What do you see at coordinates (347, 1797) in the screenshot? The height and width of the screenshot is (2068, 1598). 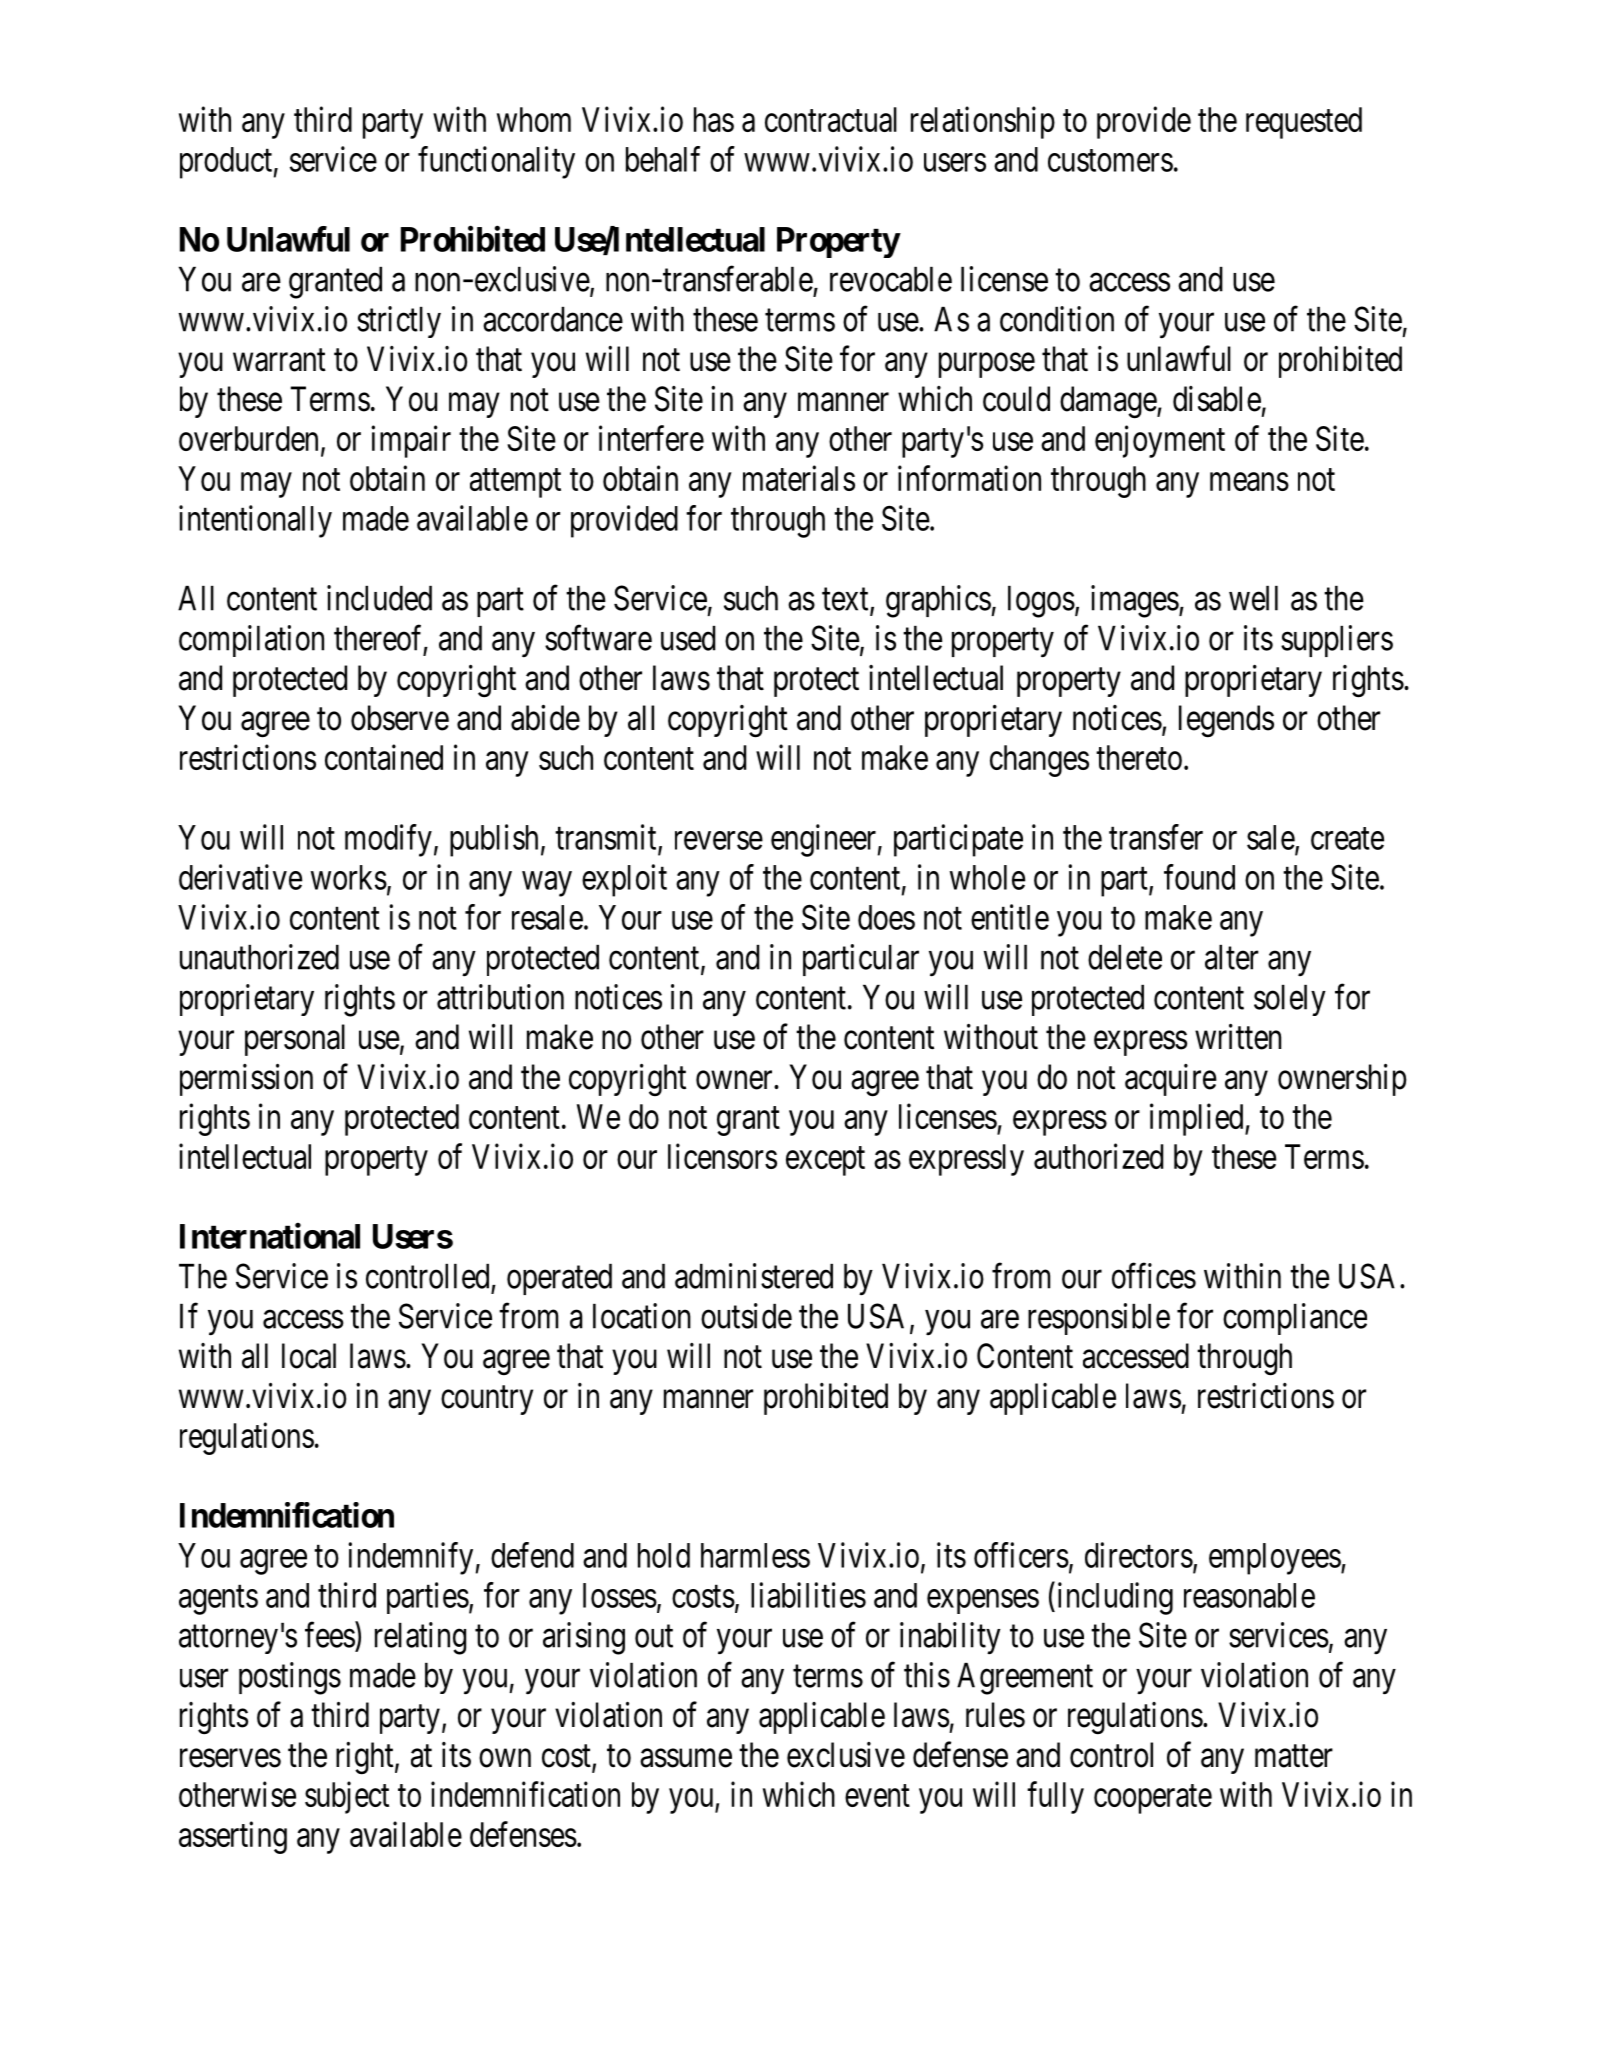 I see `subject` at bounding box center [347, 1797].
